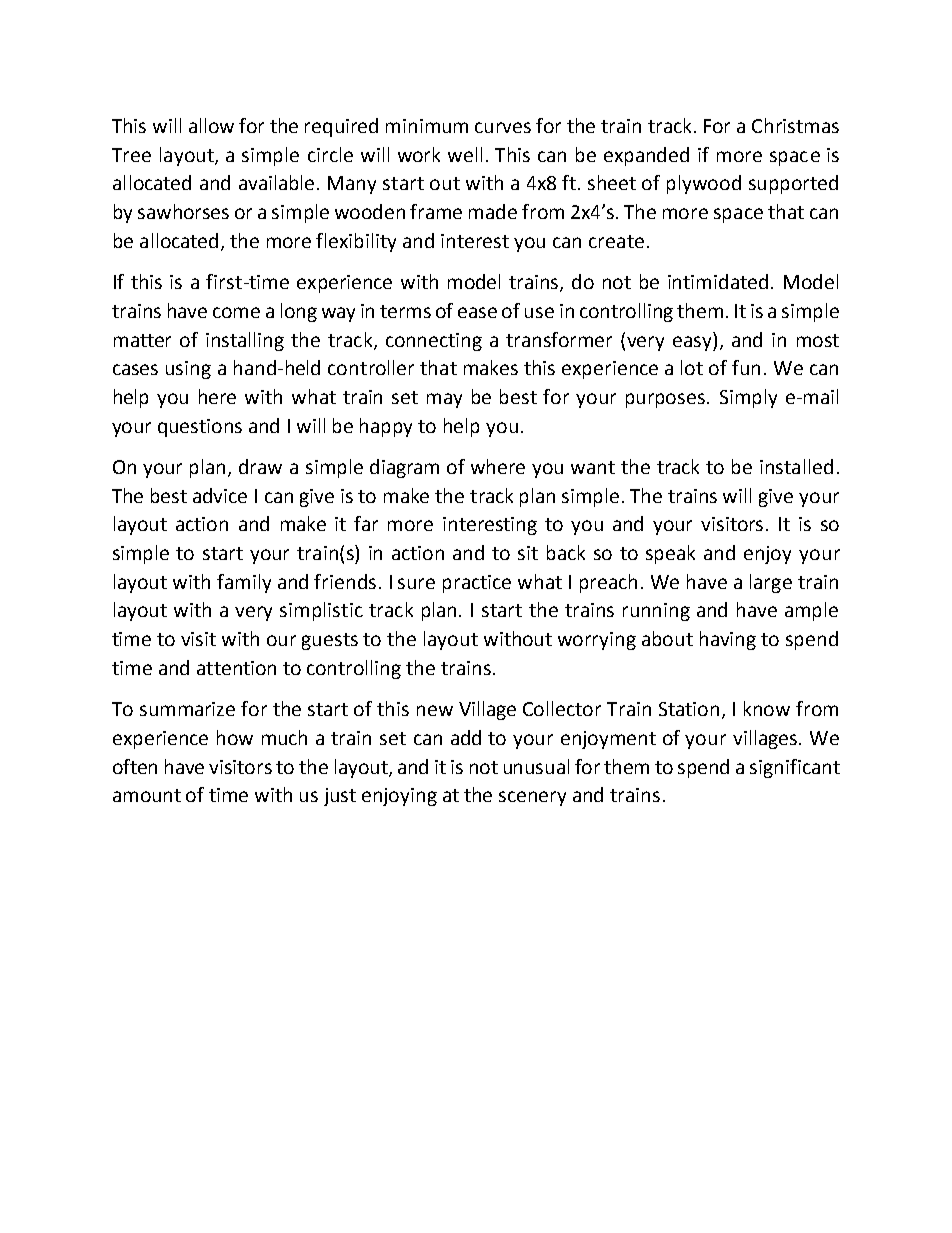 The width and height of the screenshot is (952, 1233). I want to click on amount, so click(147, 795).
